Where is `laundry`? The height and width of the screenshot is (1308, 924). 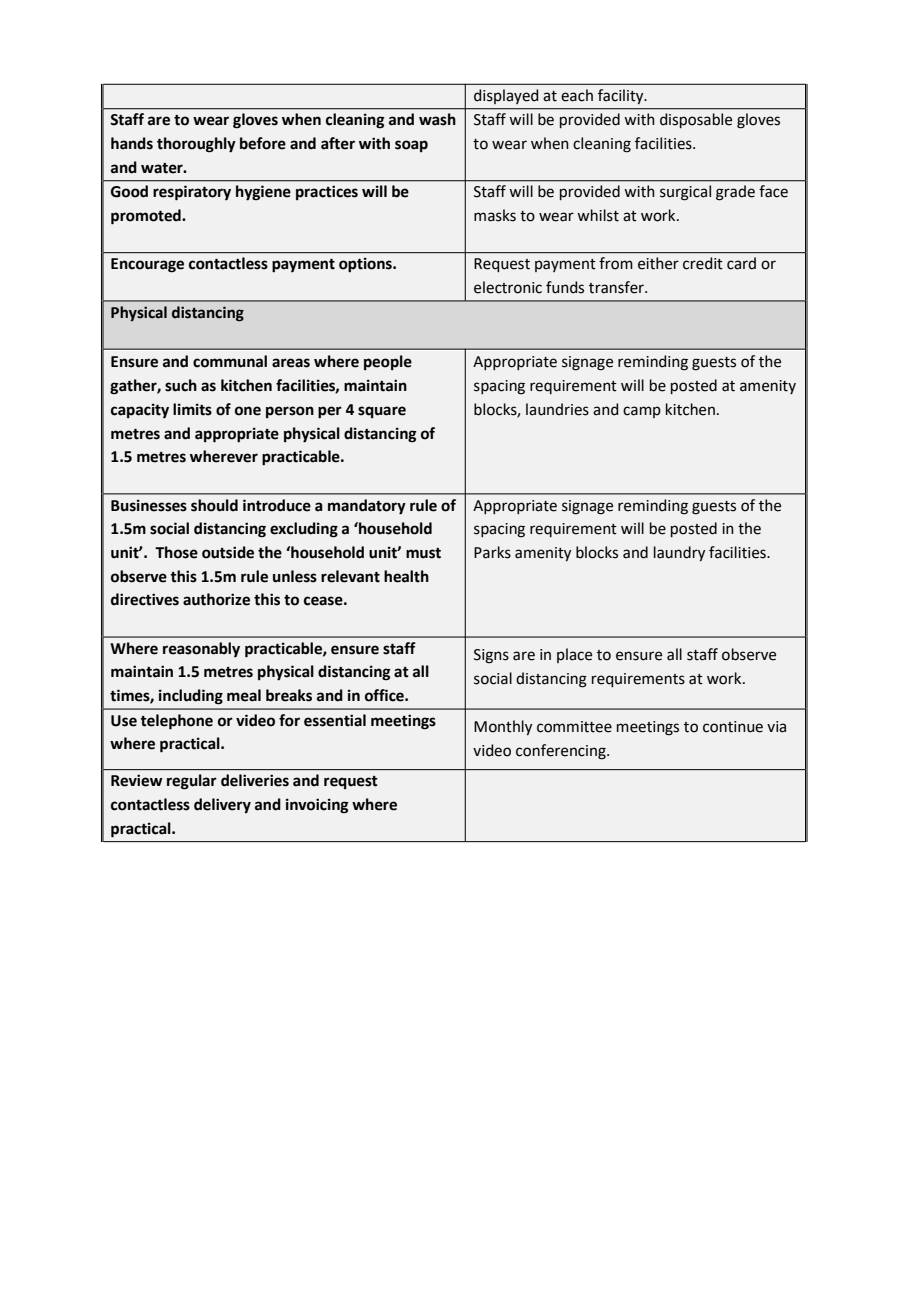
laundry is located at coordinates (679, 553).
